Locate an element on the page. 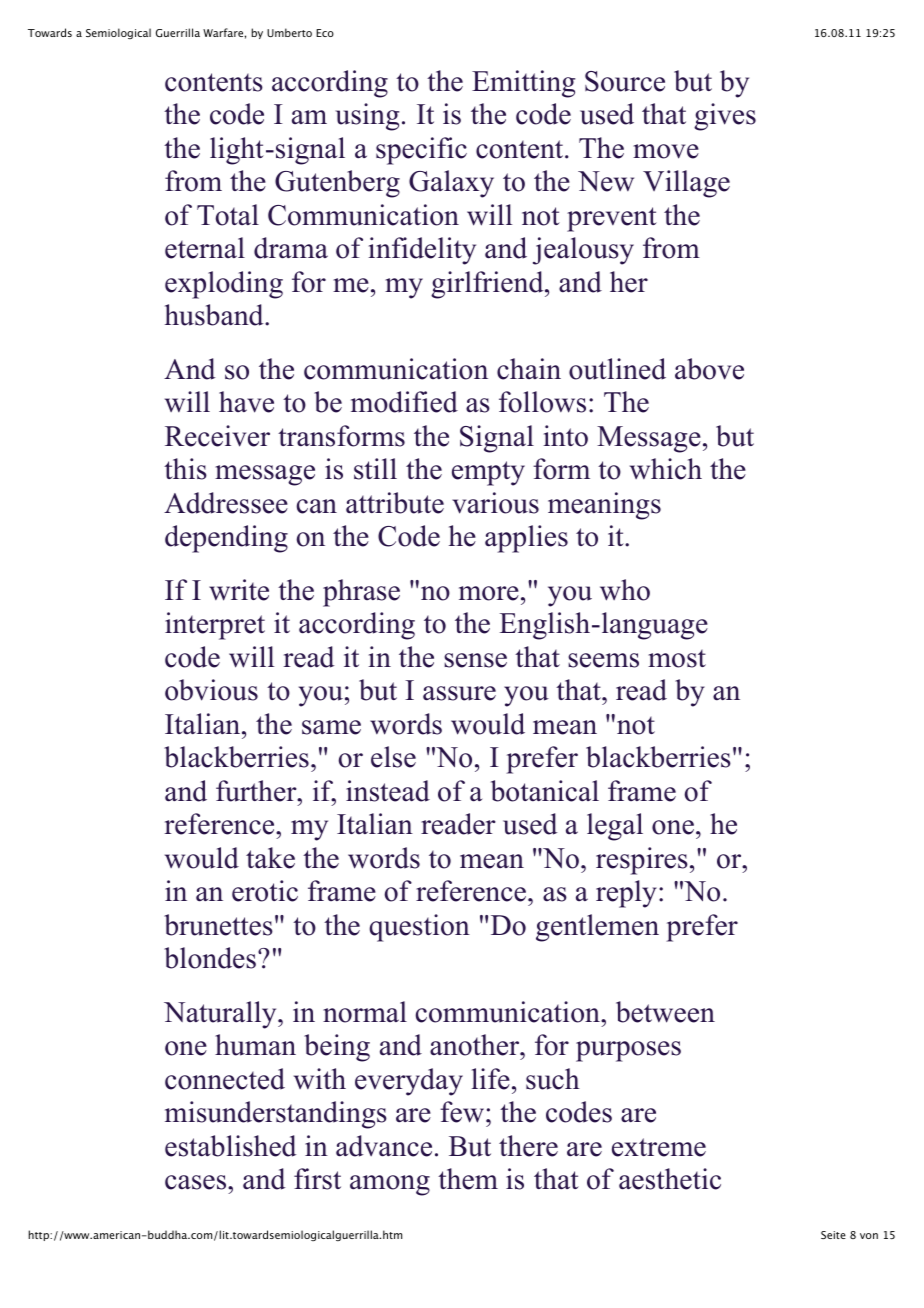 This image has height=1308, width=924. Umberto is located at coordinates (289, 32).
